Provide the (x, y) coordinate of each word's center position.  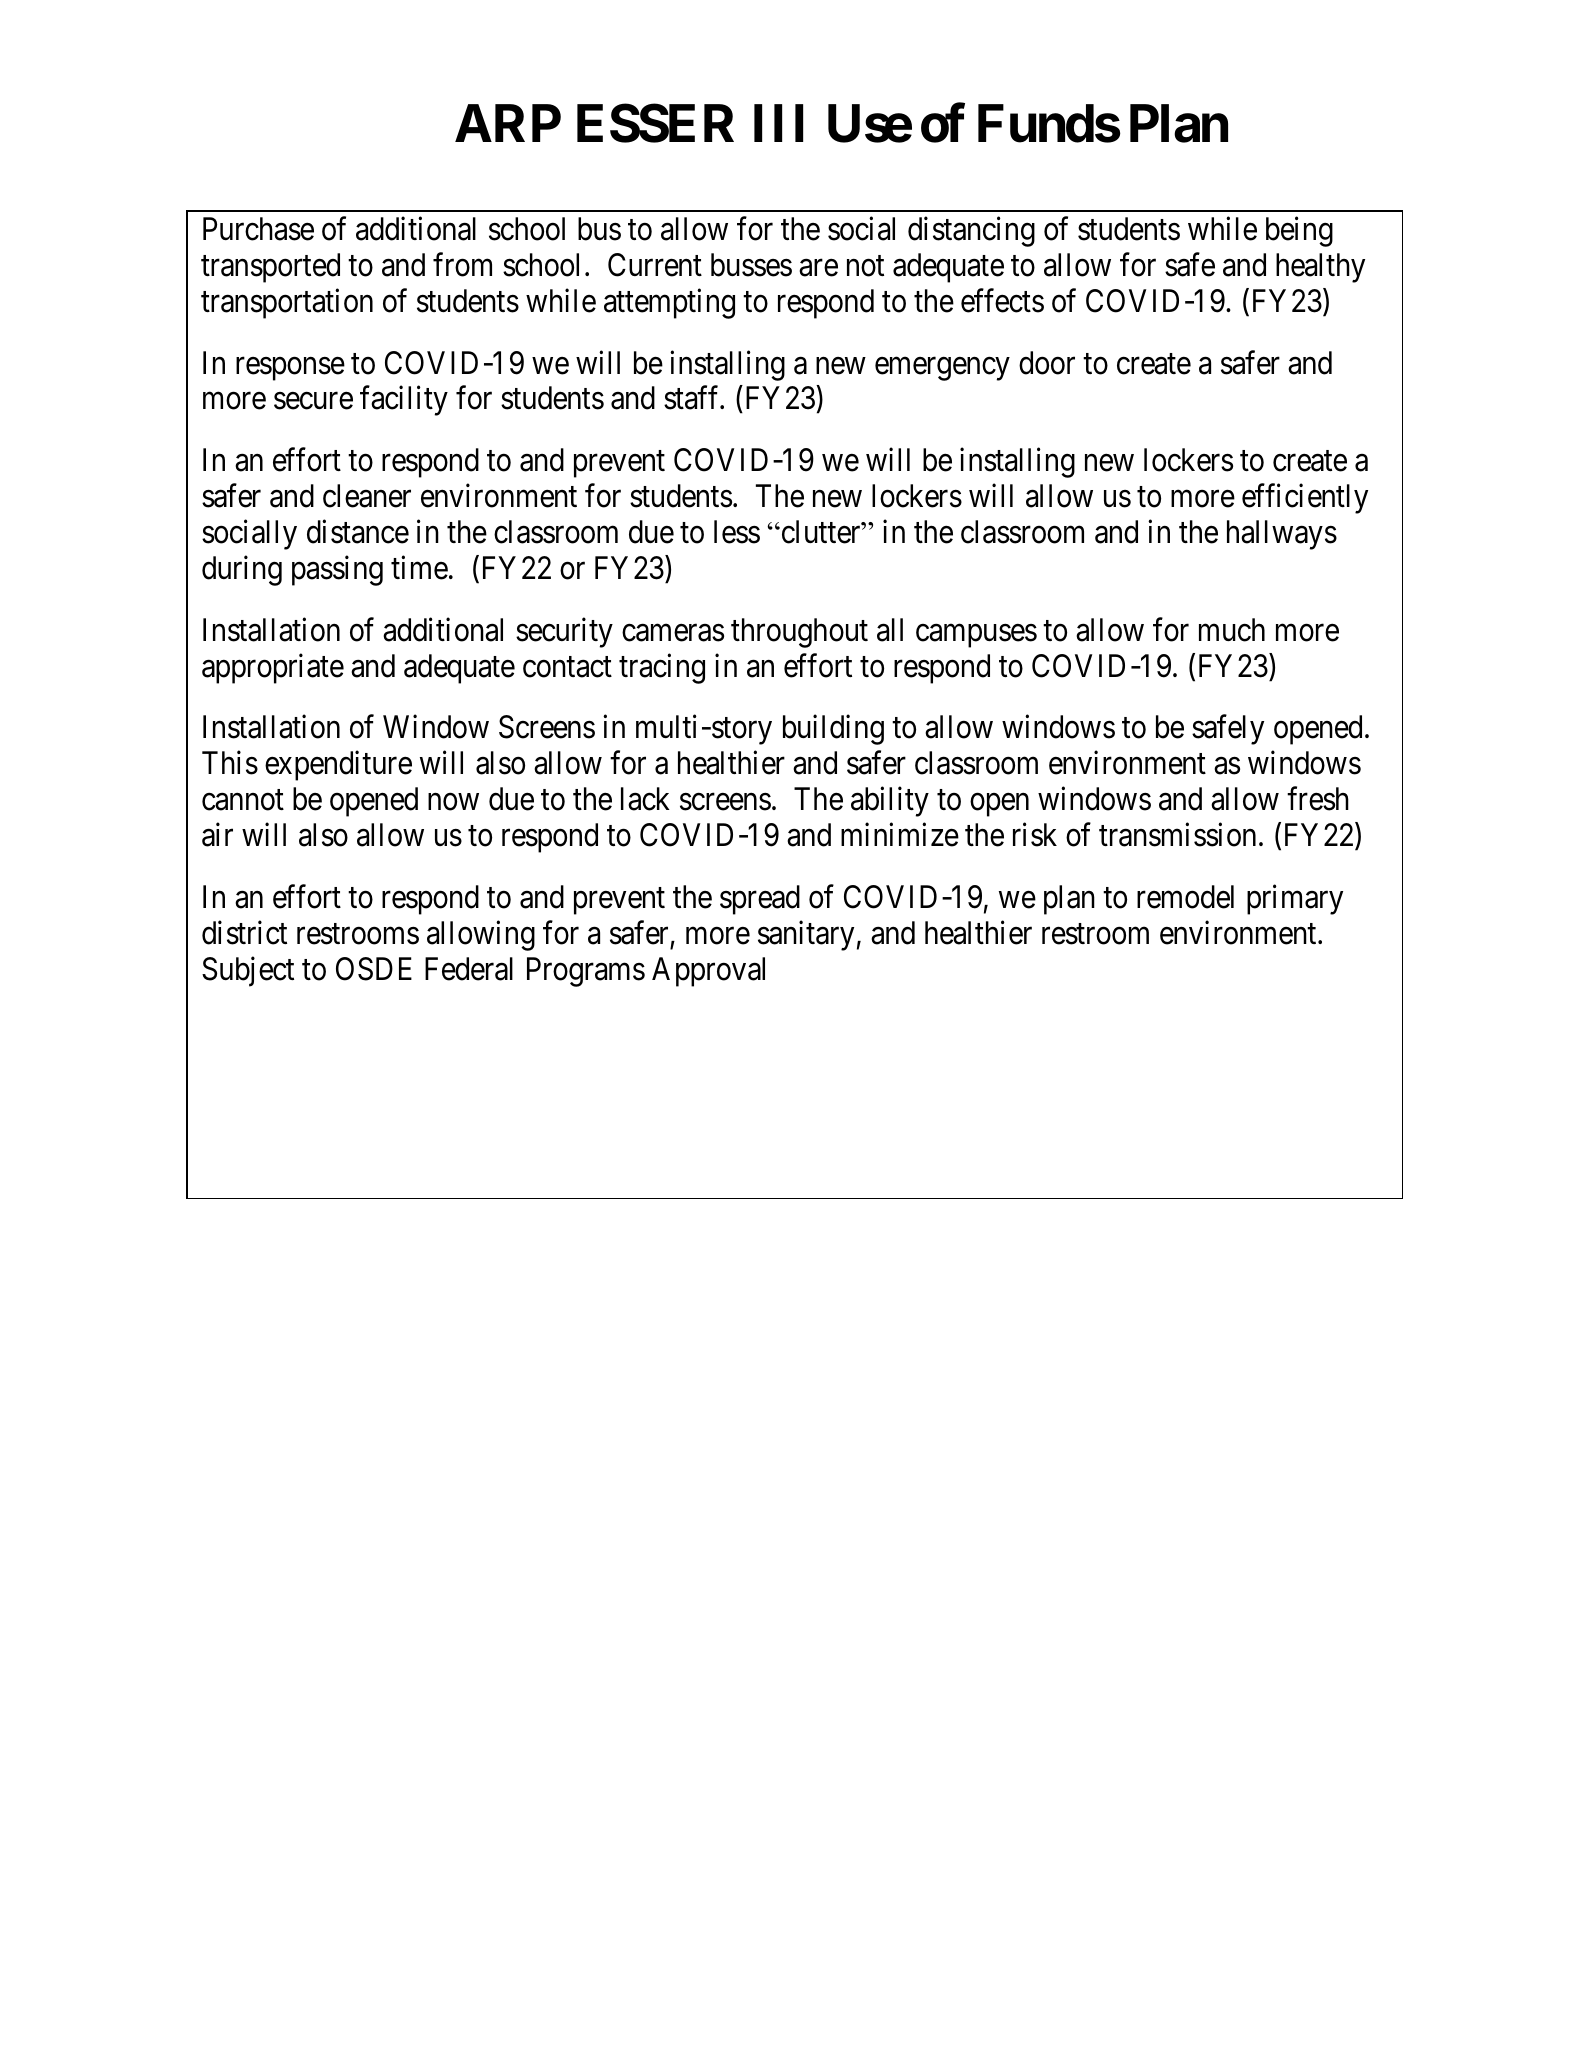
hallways (1282, 535)
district (244, 932)
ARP (508, 123)
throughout (799, 633)
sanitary (806, 935)
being (1299, 232)
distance (358, 532)
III (778, 123)
